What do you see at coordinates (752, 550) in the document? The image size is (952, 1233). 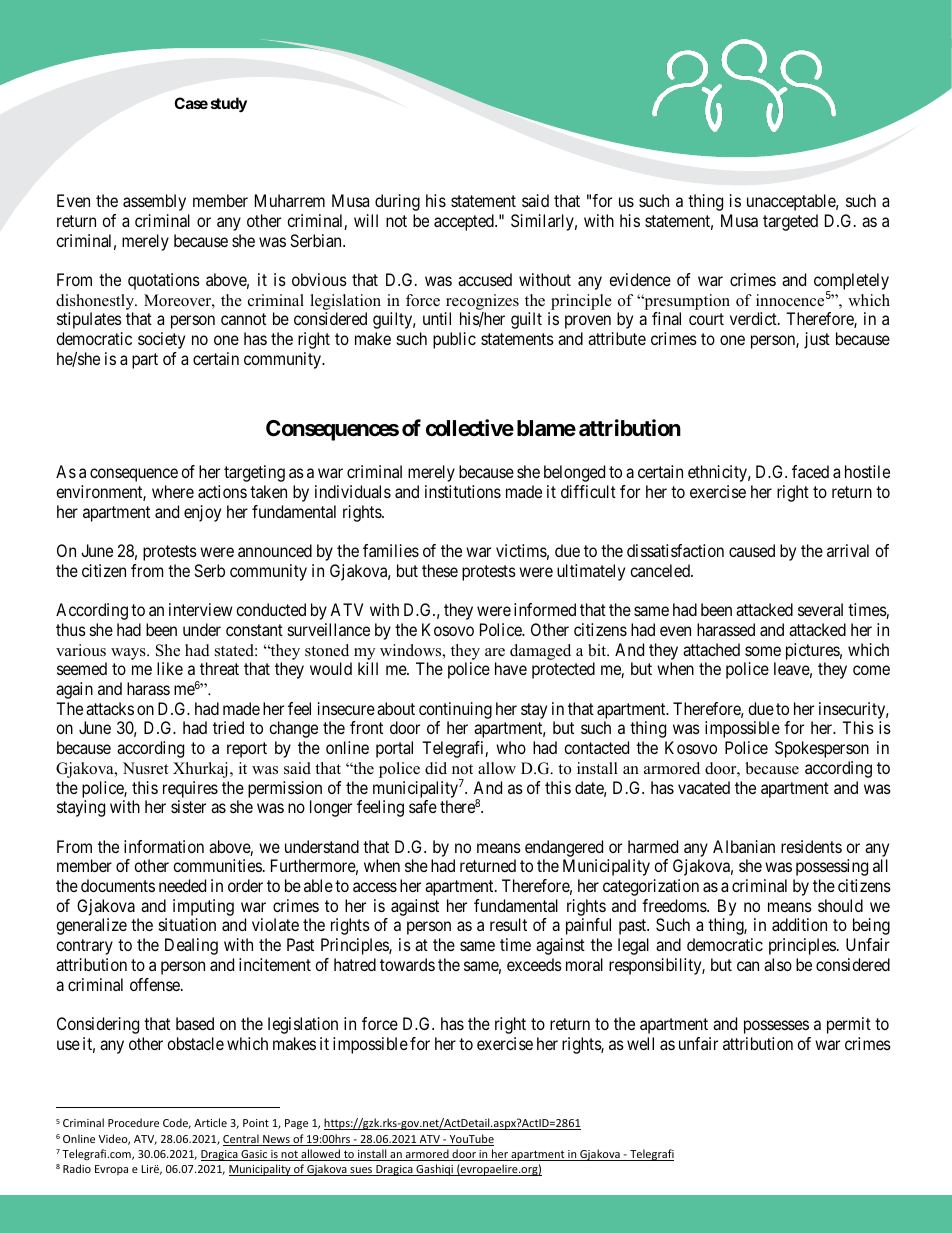 I see `caused` at bounding box center [752, 550].
